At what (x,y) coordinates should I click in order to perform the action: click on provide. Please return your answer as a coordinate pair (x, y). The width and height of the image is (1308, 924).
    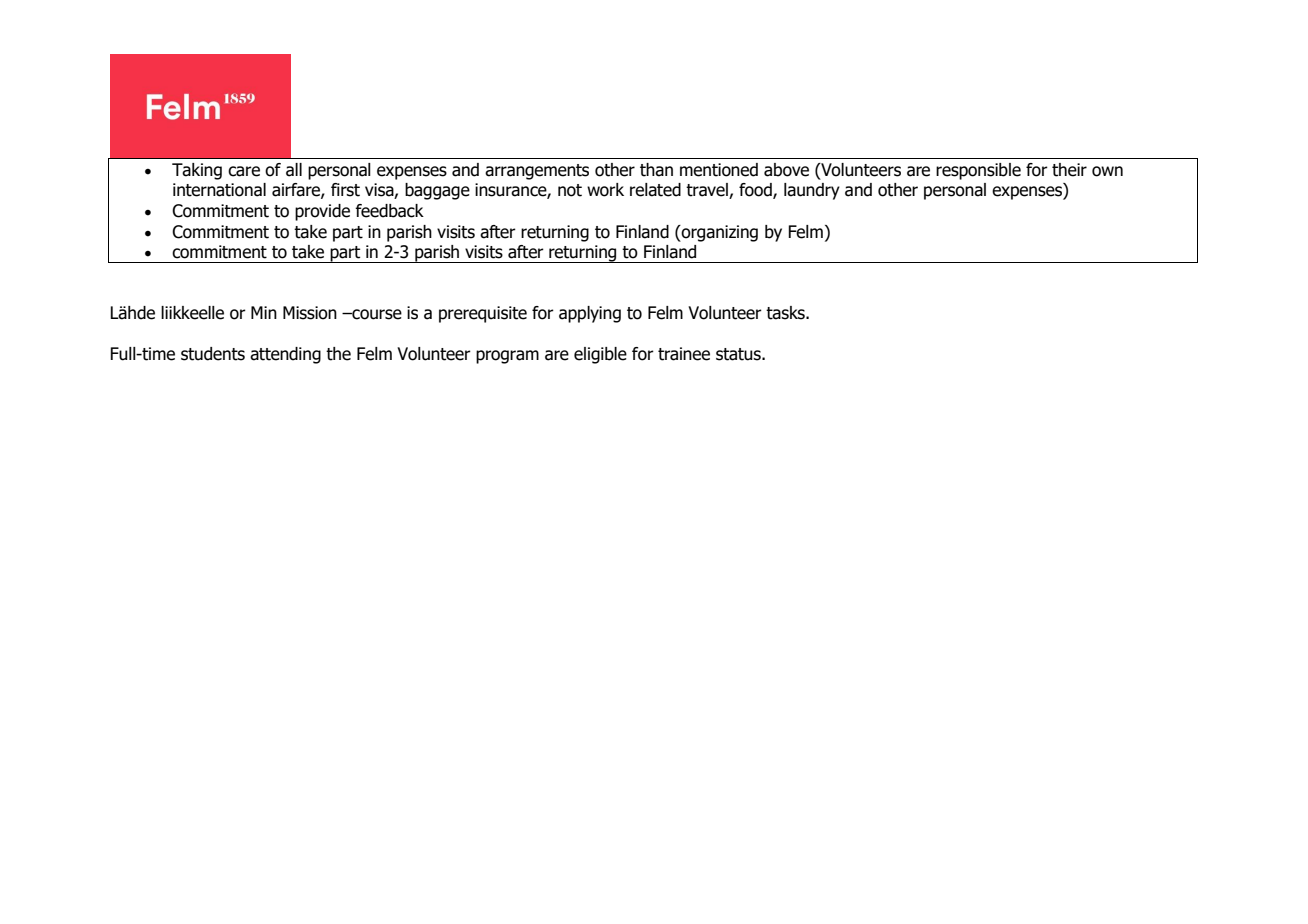
    Looking at the image, I should click on (322, 212).
